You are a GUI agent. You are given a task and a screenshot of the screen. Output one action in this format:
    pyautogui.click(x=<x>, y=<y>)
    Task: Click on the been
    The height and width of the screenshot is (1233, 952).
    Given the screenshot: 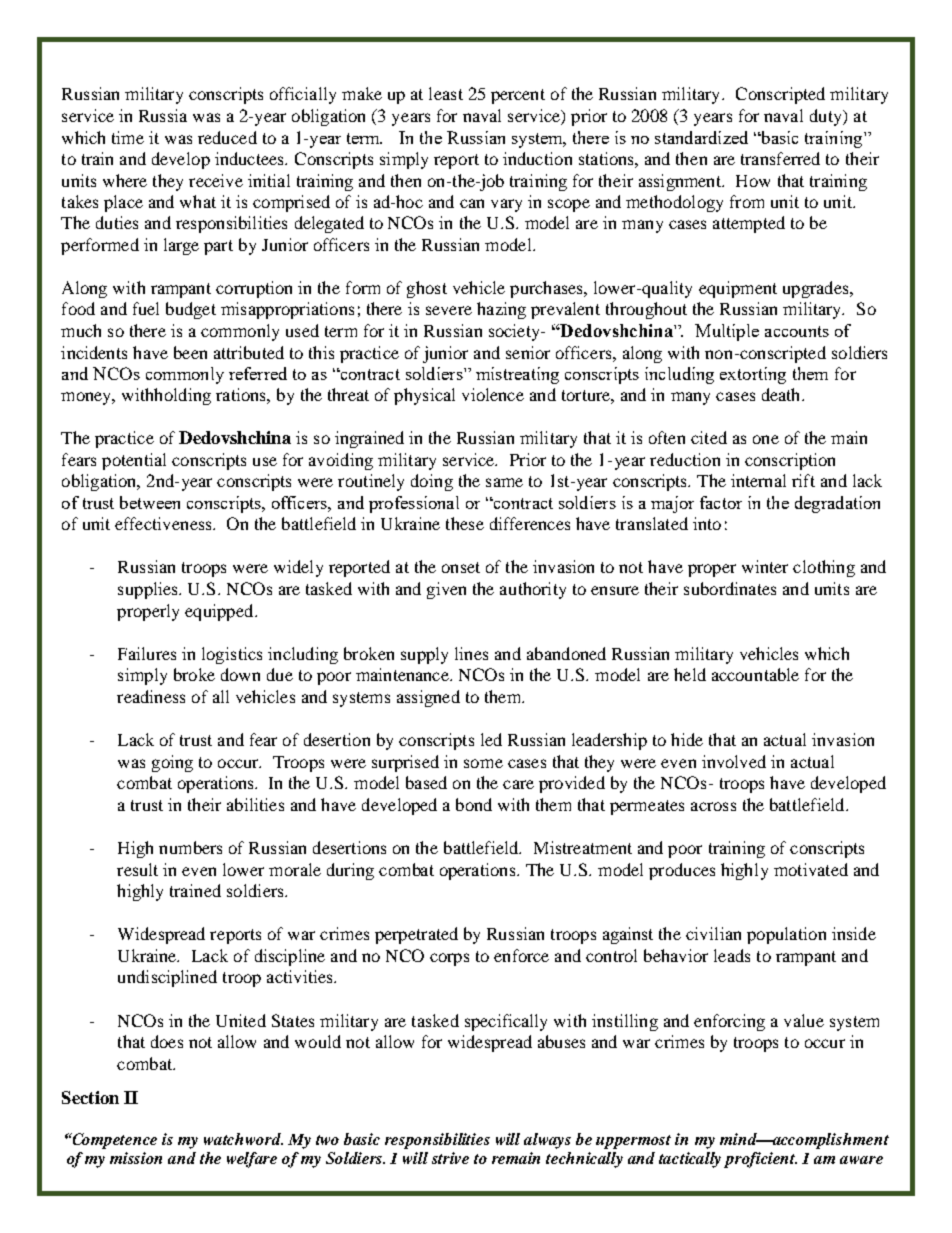 What is the action you would take?
    pyautogui.click(x=190, y=352)
